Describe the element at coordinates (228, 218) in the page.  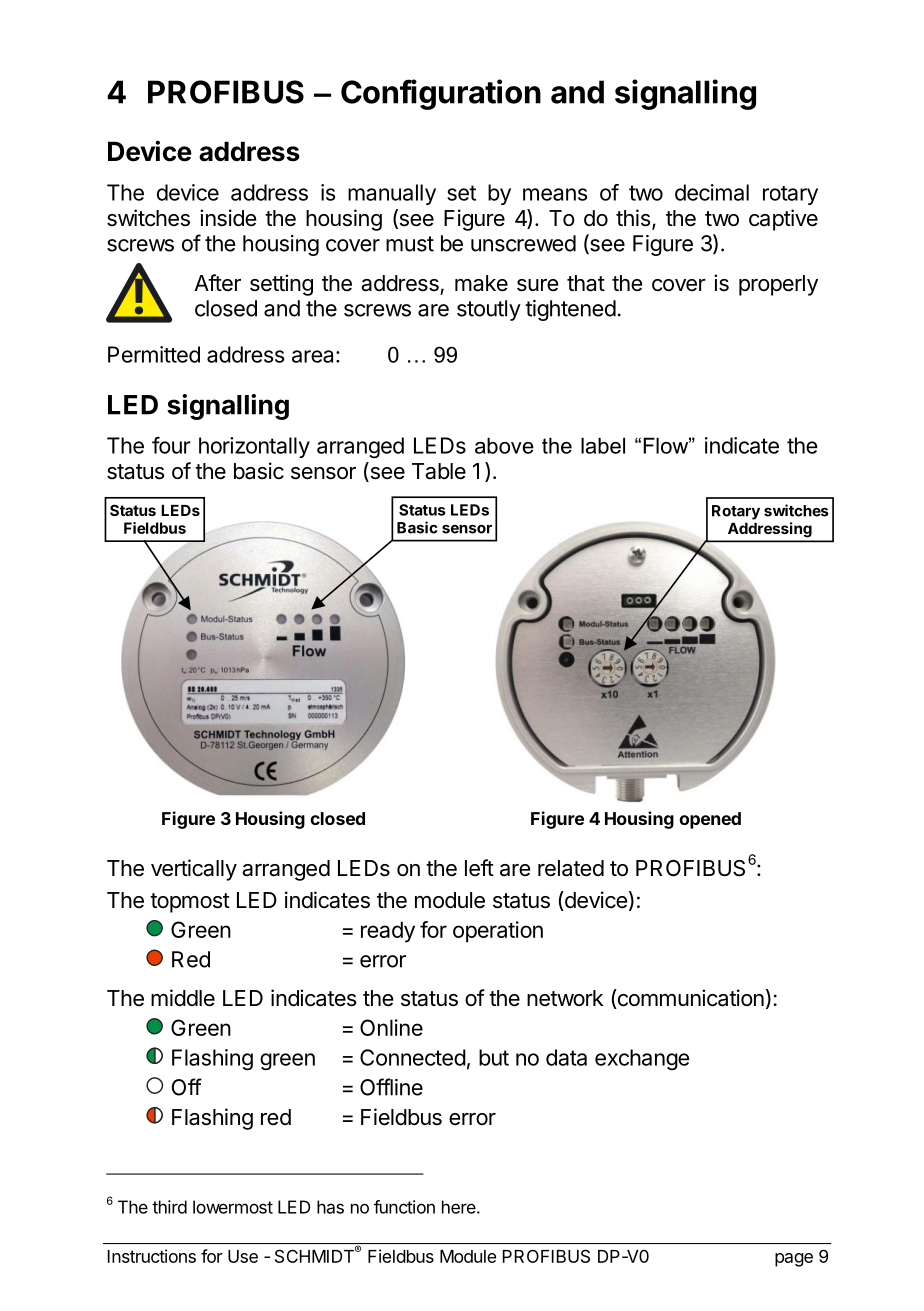
I see `inside` at that location.
